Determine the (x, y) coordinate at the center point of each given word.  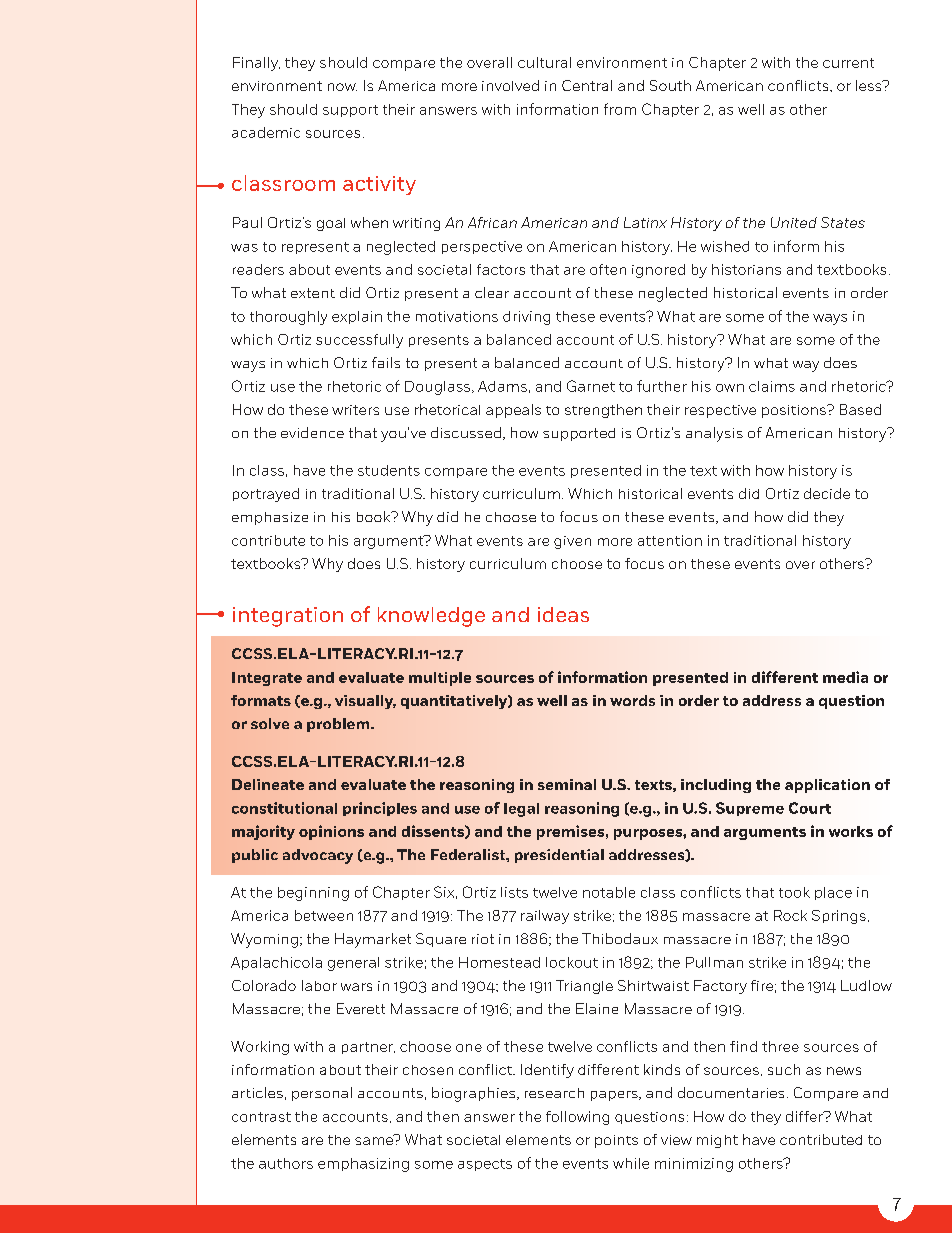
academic (266, 132)
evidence (312, 432)
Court (810, 808)
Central (587, 85)
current (848, 63)
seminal (567, 784)
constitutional (284, 808)
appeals (513, 411)
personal (322, 1094)
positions (795, 411)
